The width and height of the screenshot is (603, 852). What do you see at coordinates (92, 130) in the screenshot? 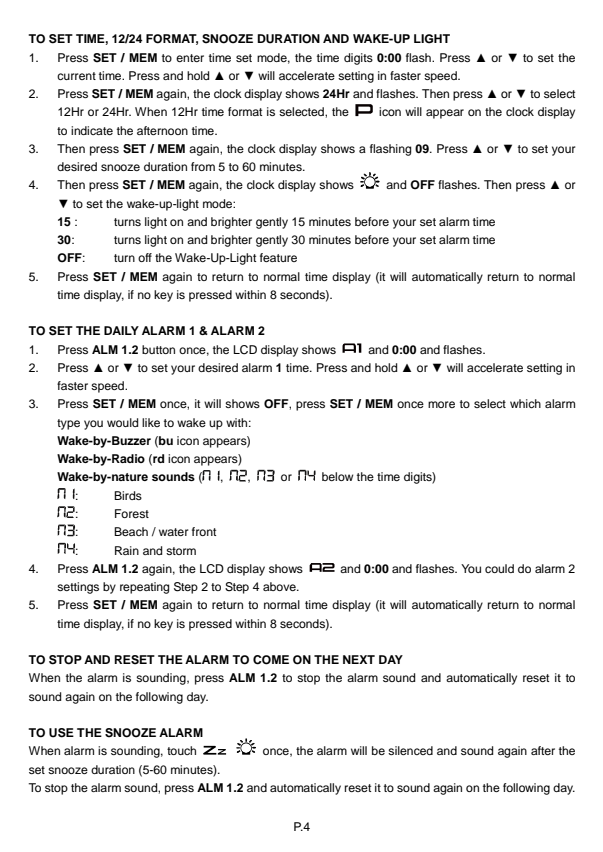
I see `indicate` at bounding box center [92, 130].
